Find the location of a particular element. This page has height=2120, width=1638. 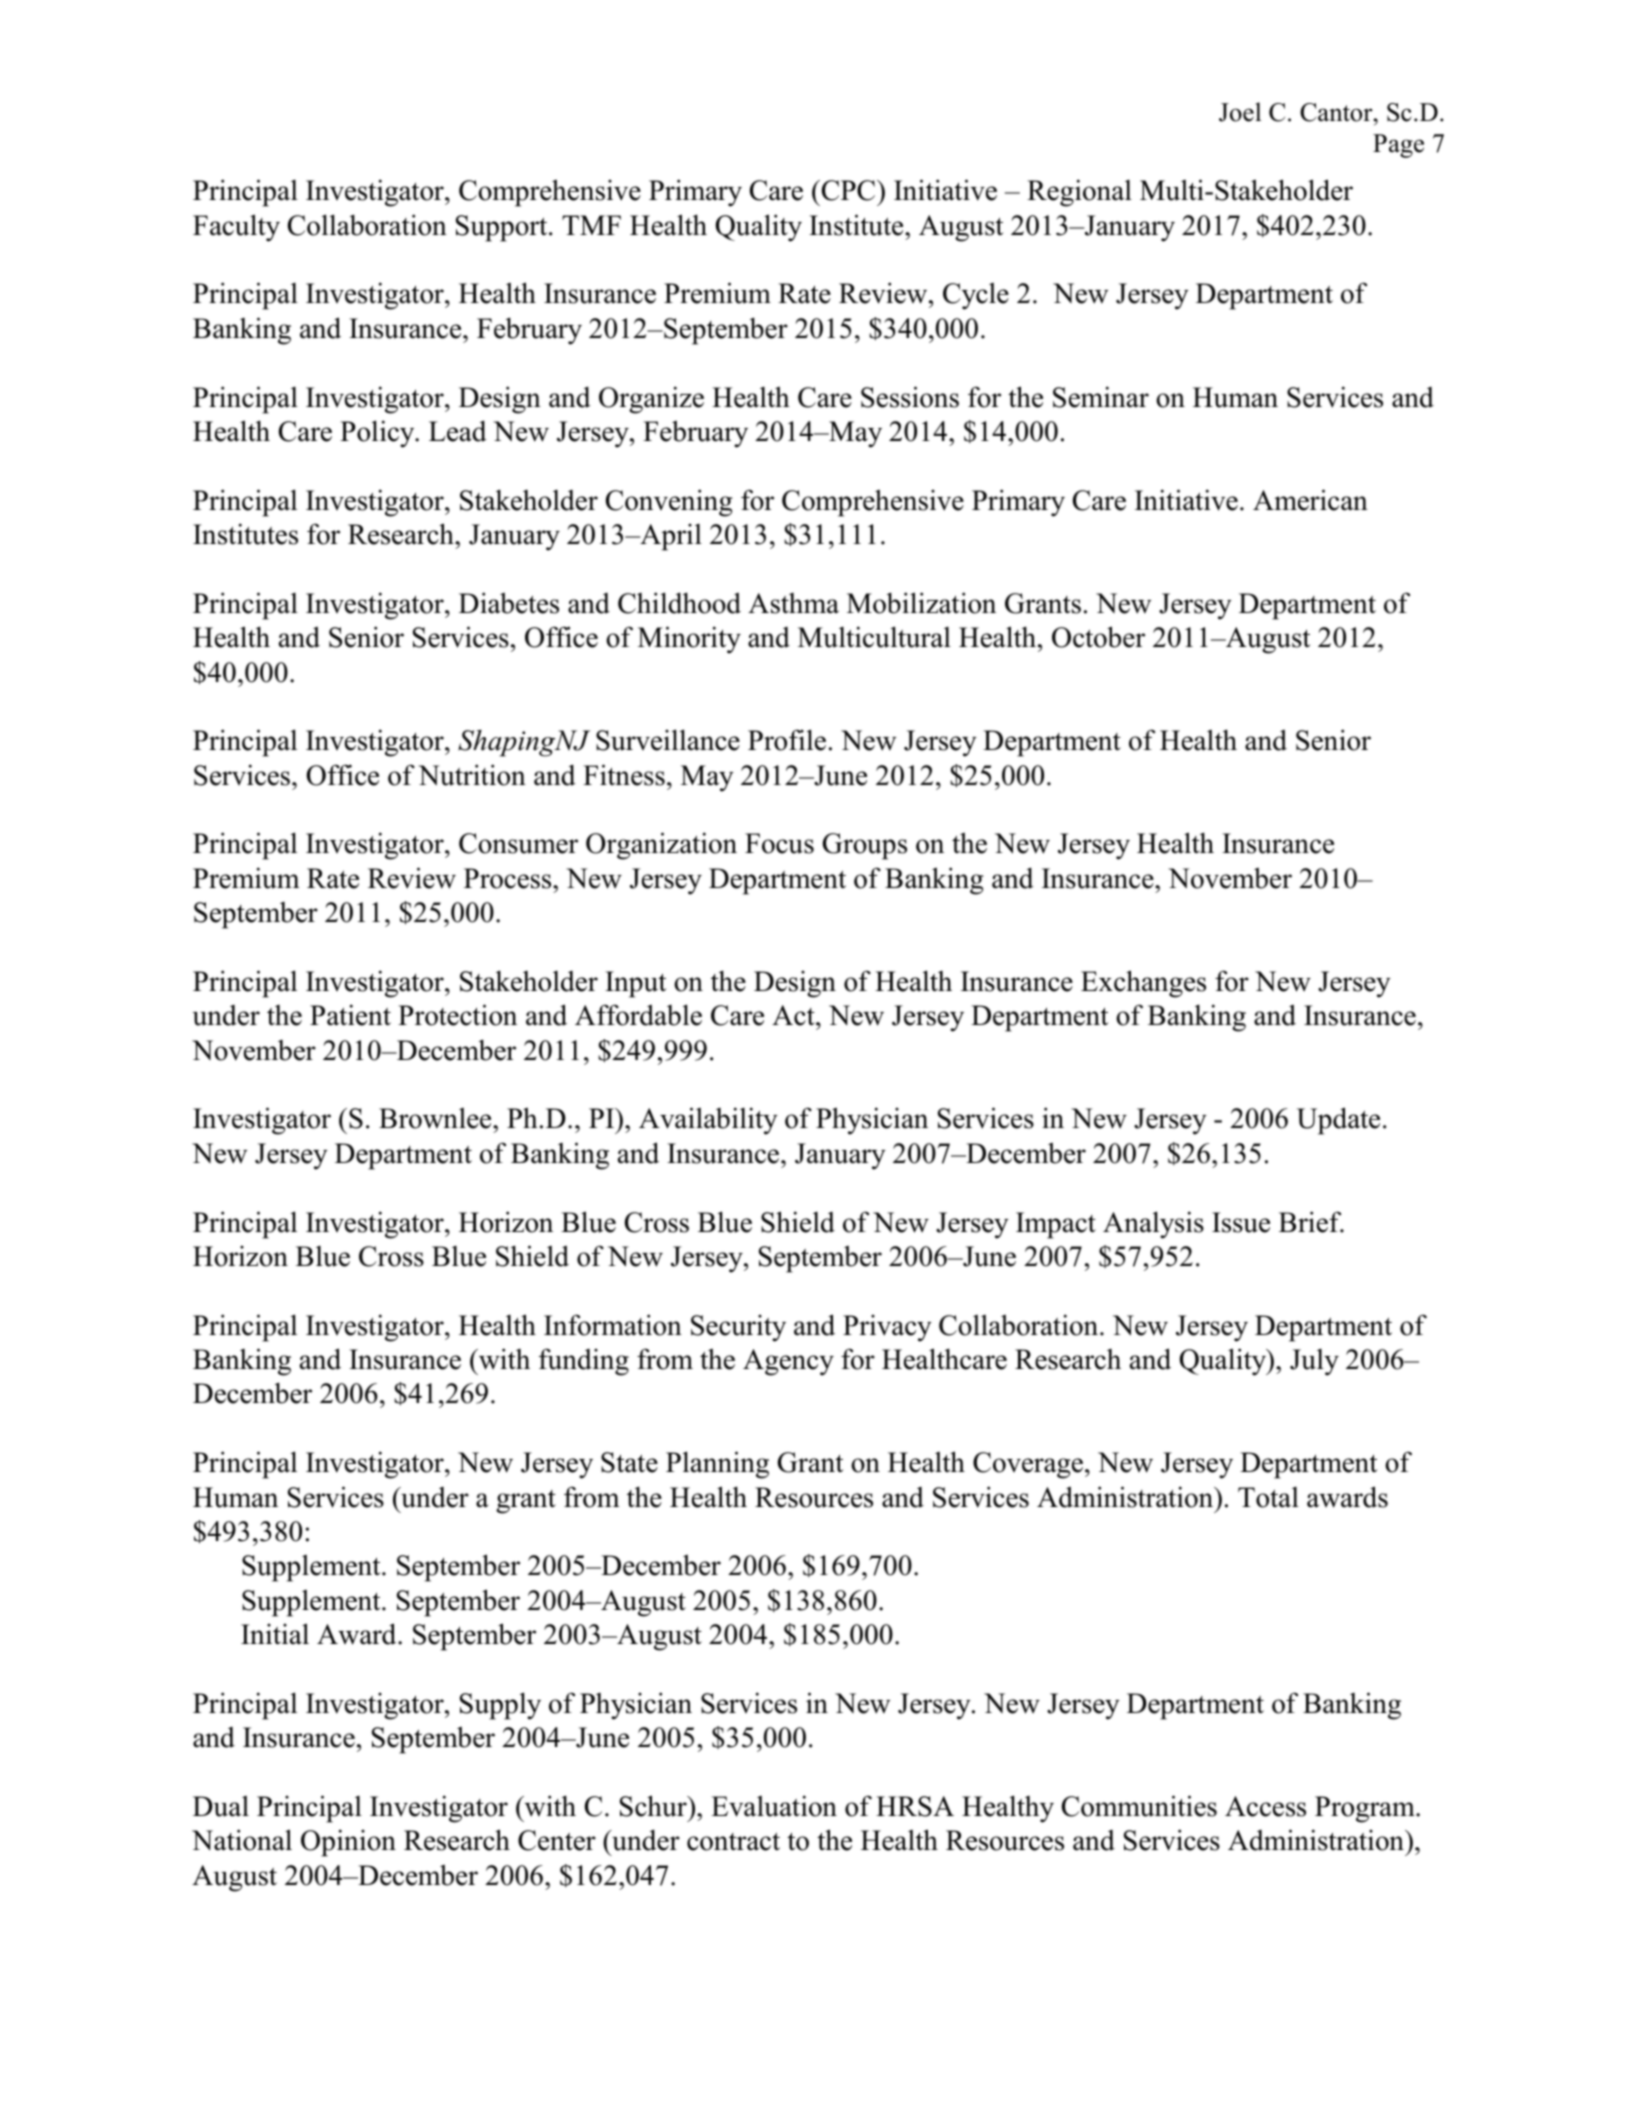

Faculty is located at coordinates (236, 228).
